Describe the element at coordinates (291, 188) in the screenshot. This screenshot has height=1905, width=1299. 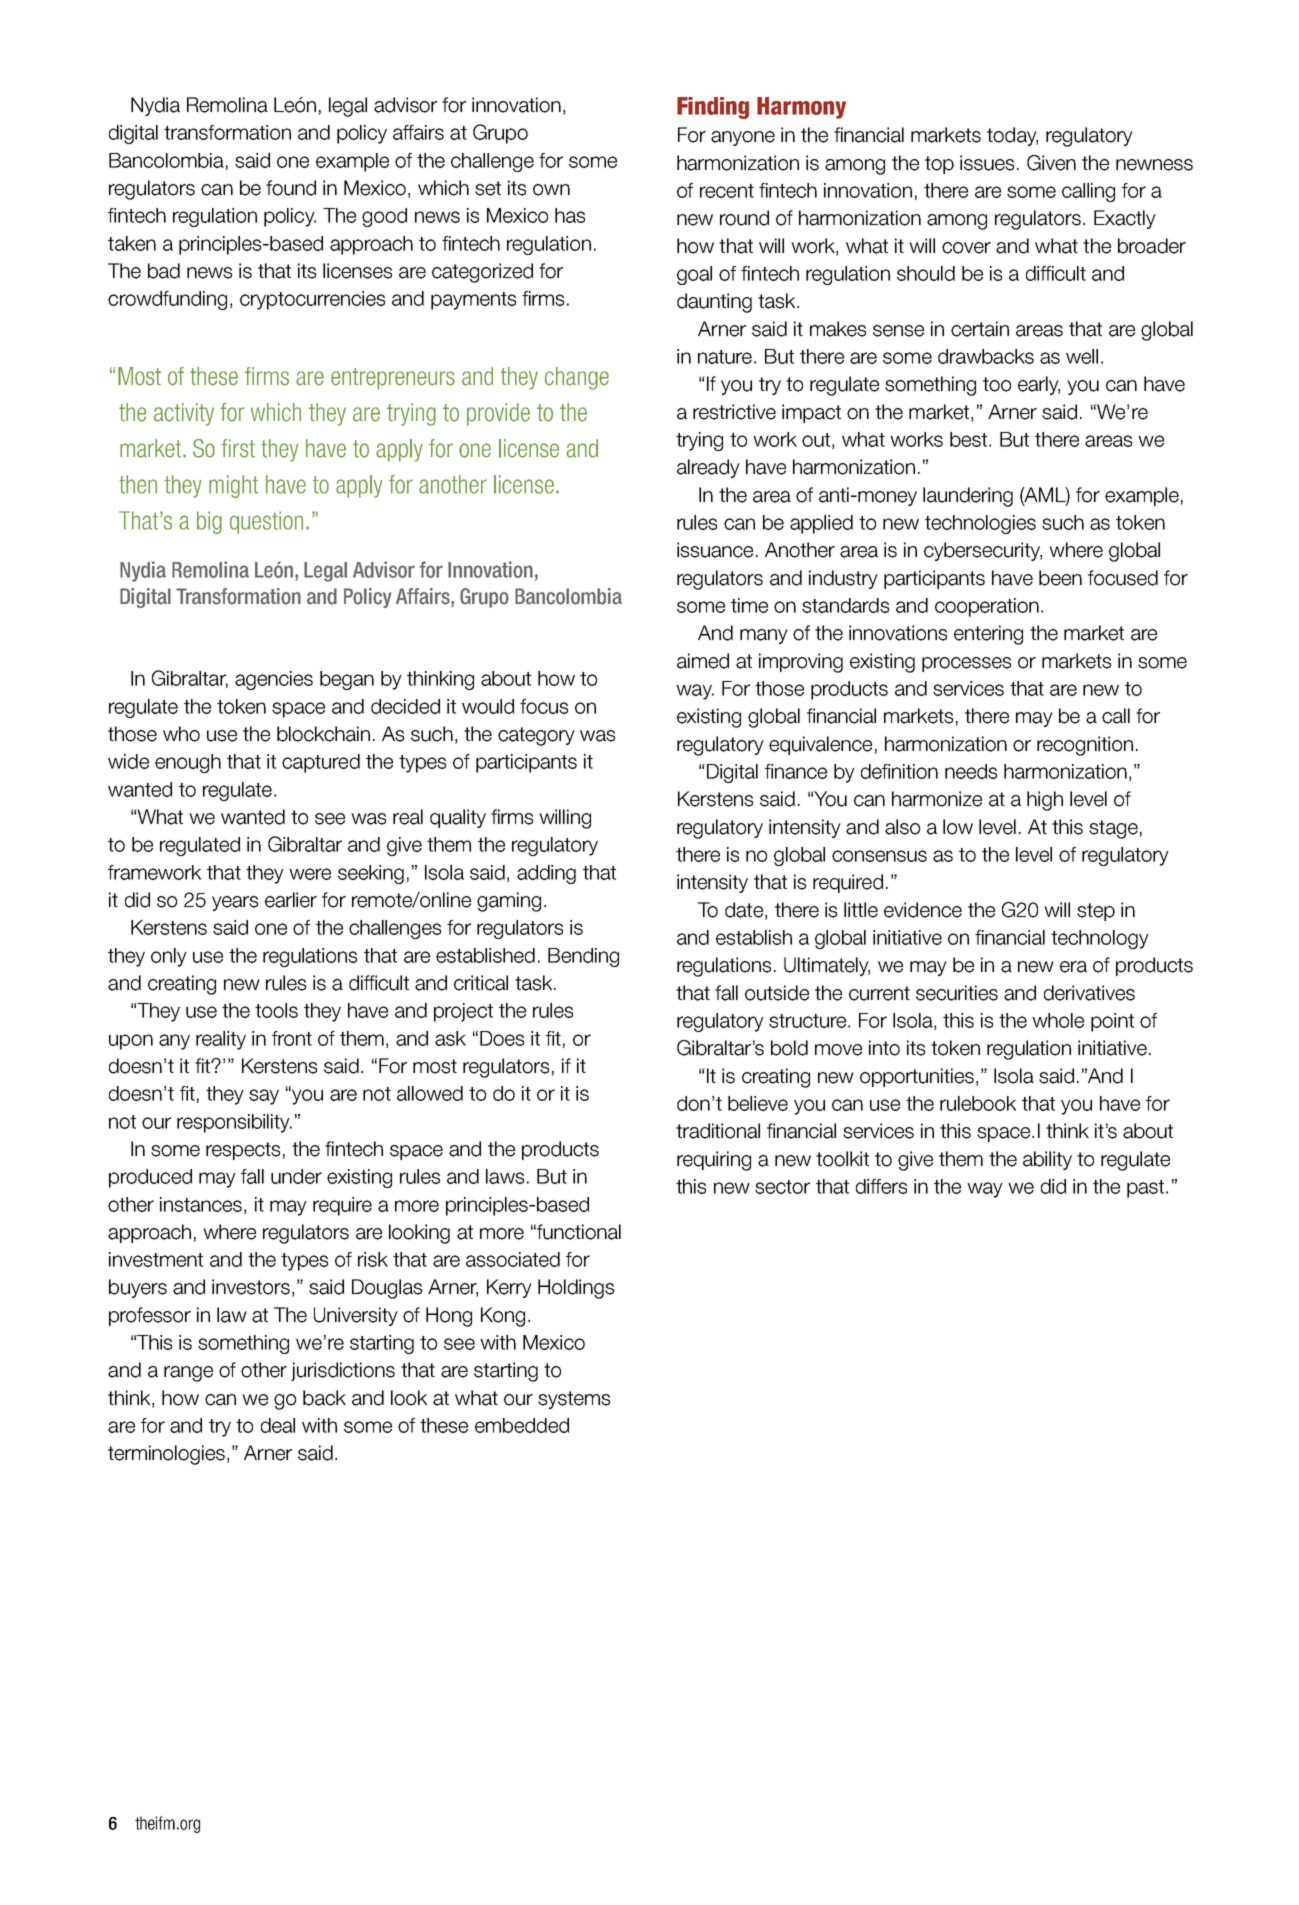
I see `found` at that location.
